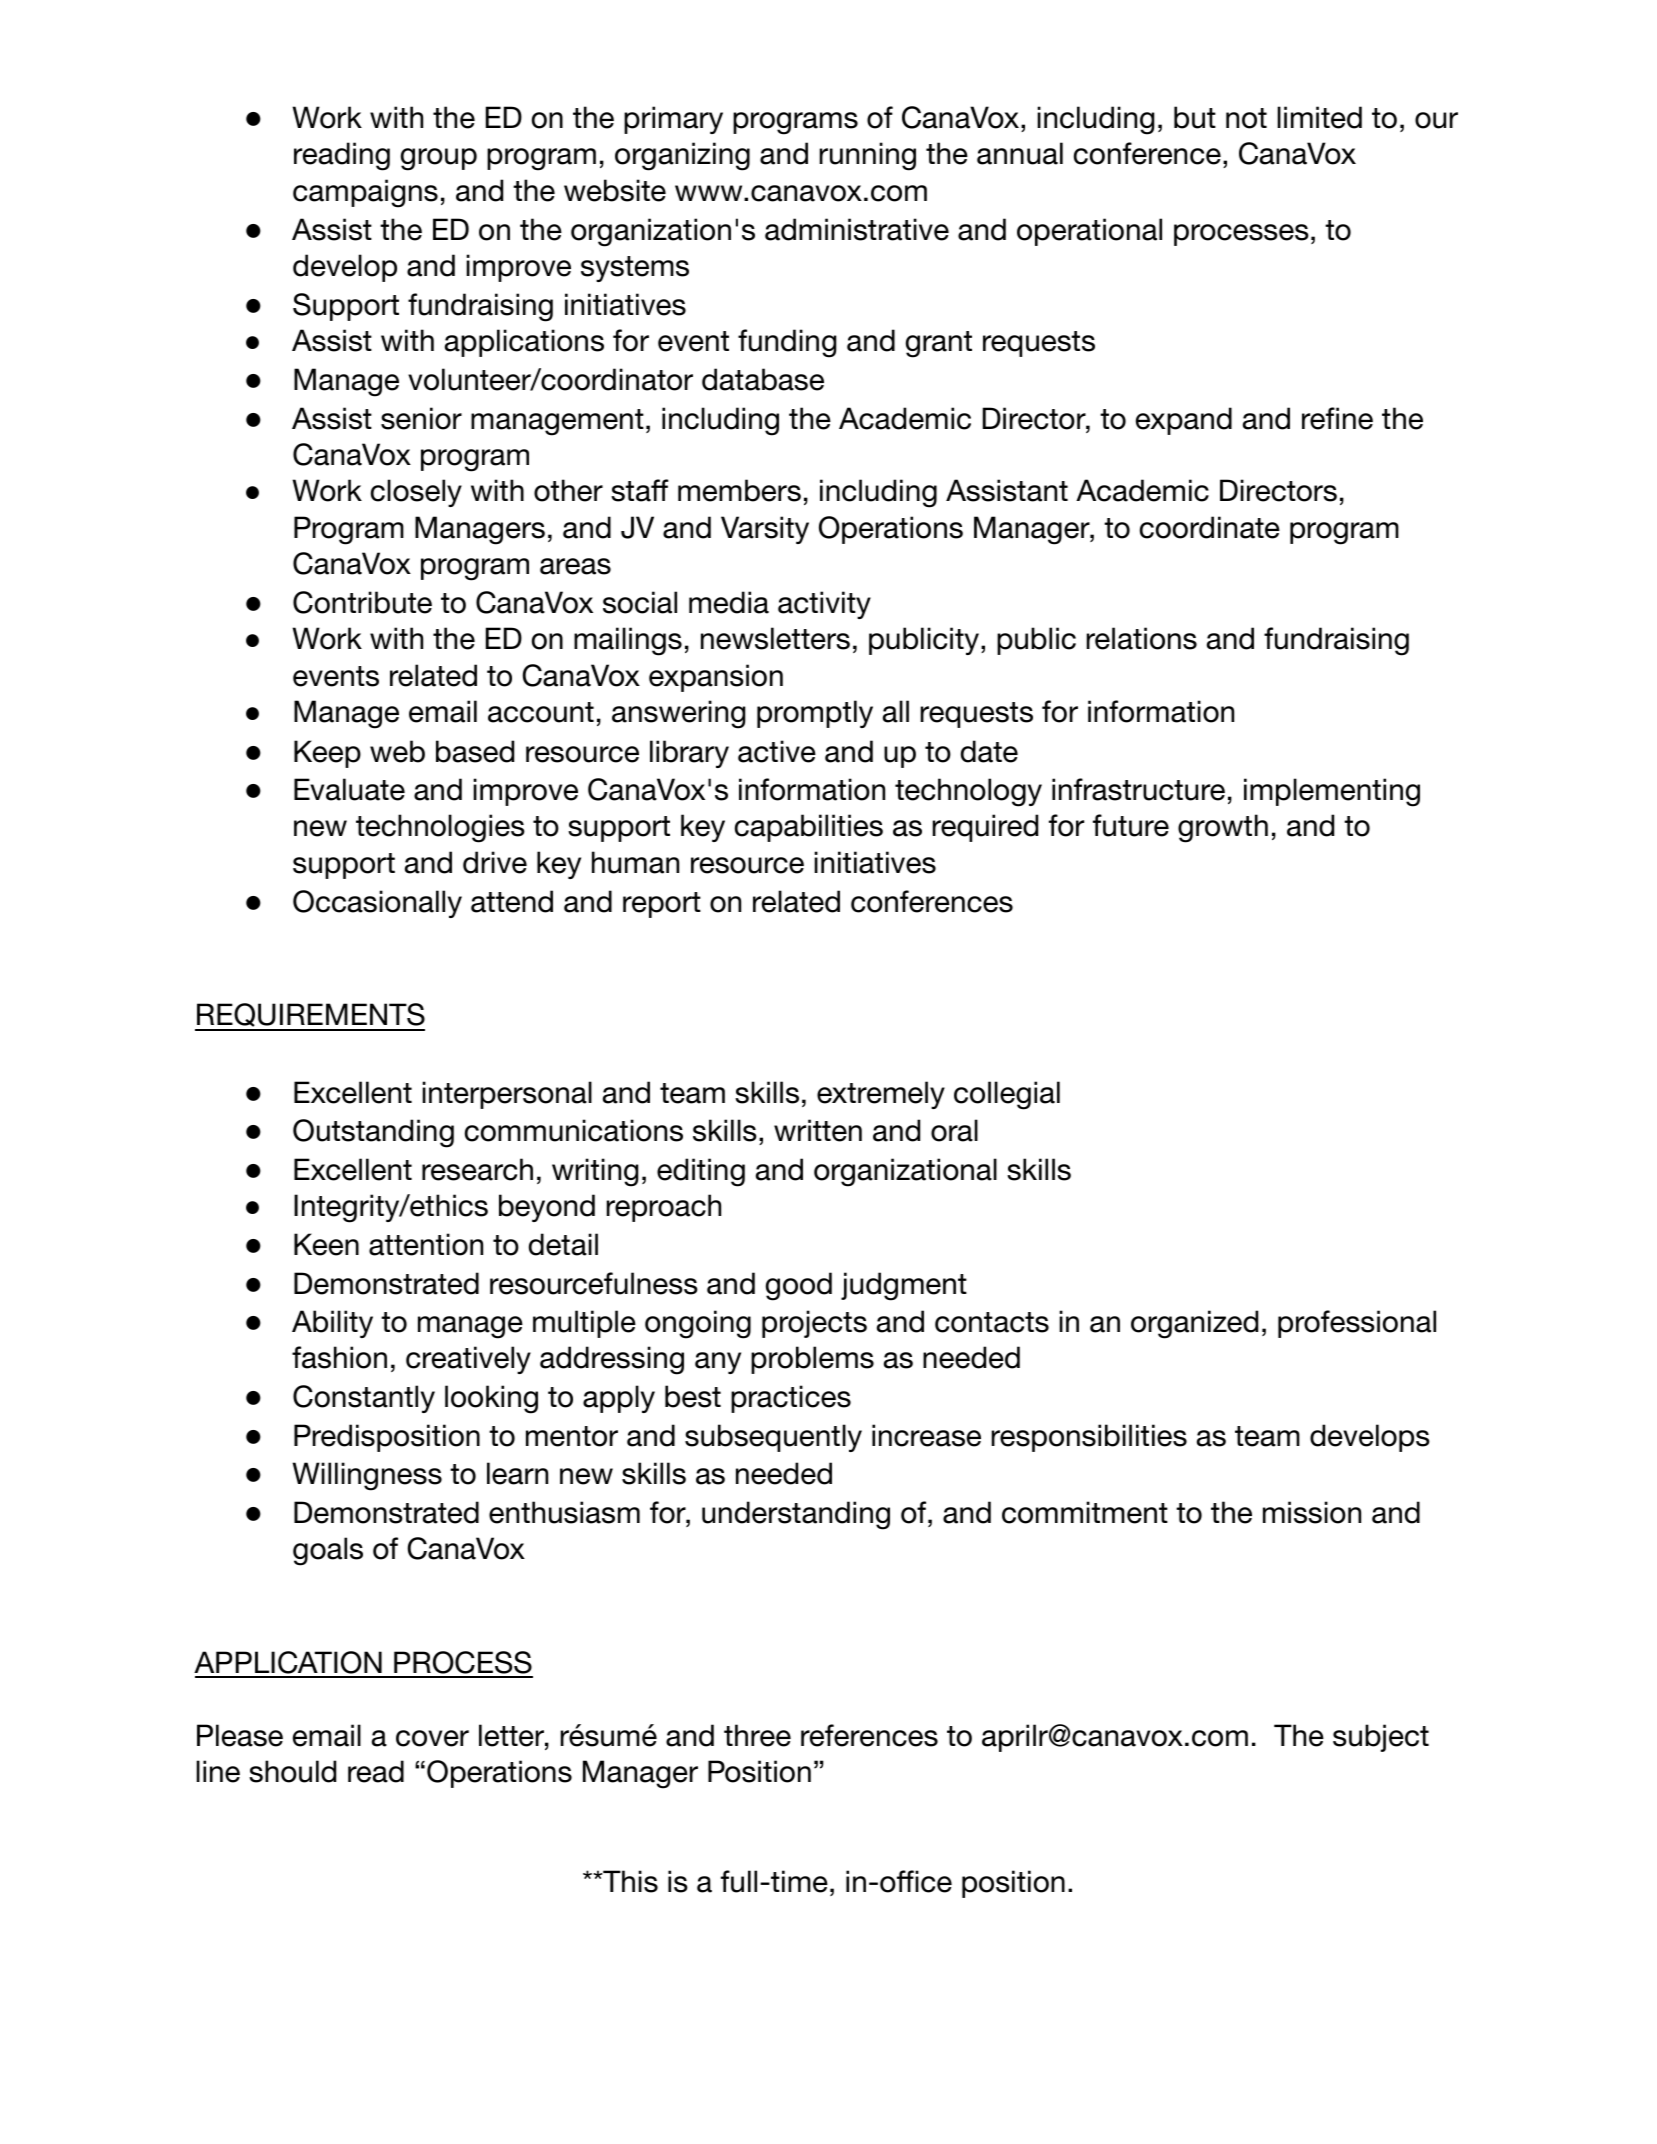  What do you see at coordinates (791, 1399) in the document?
I see `practices` at bounding box center [791, 1399].
